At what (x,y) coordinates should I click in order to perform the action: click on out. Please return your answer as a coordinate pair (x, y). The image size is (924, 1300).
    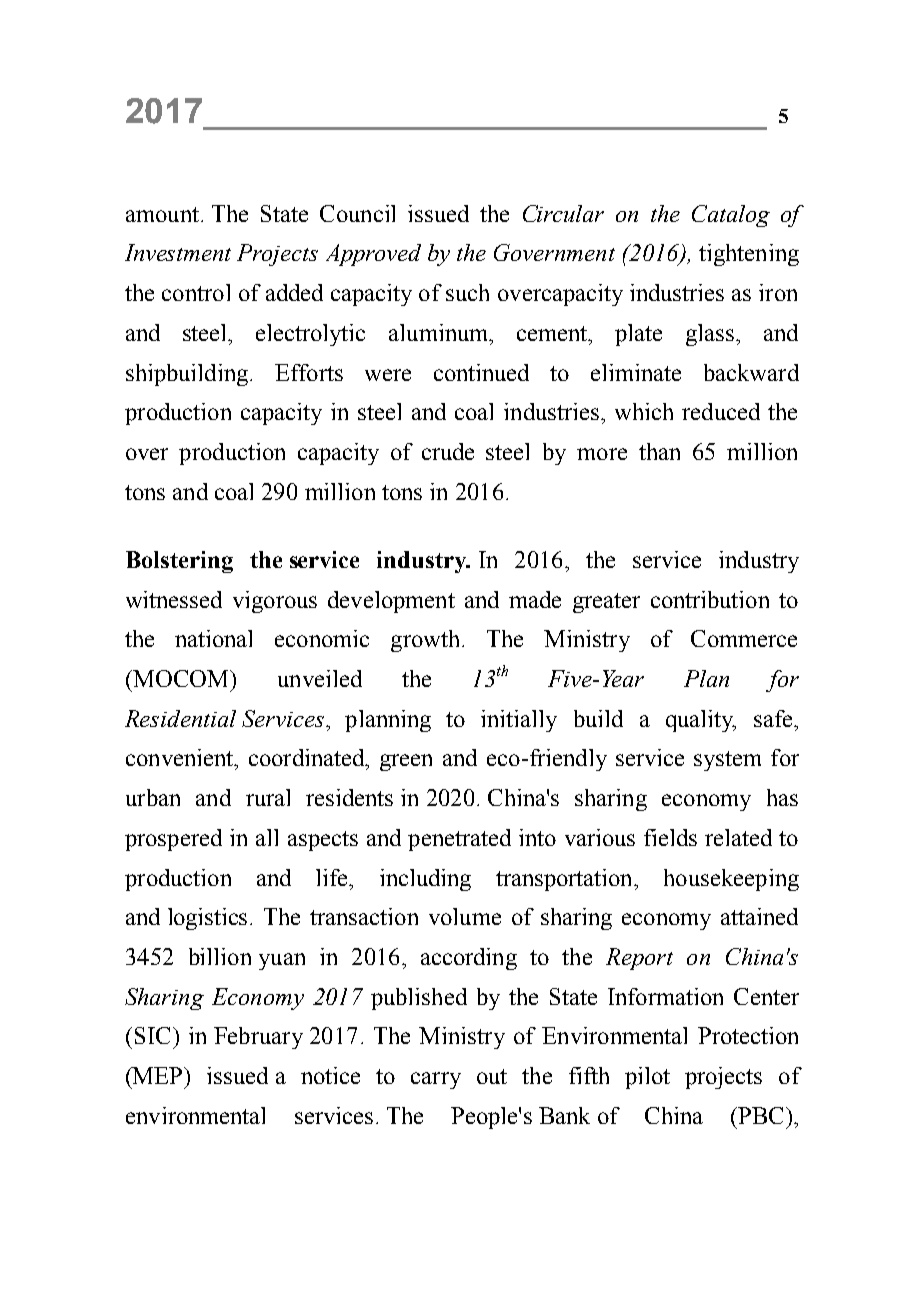
    Looking at the image, I should click on (492, 1076).
